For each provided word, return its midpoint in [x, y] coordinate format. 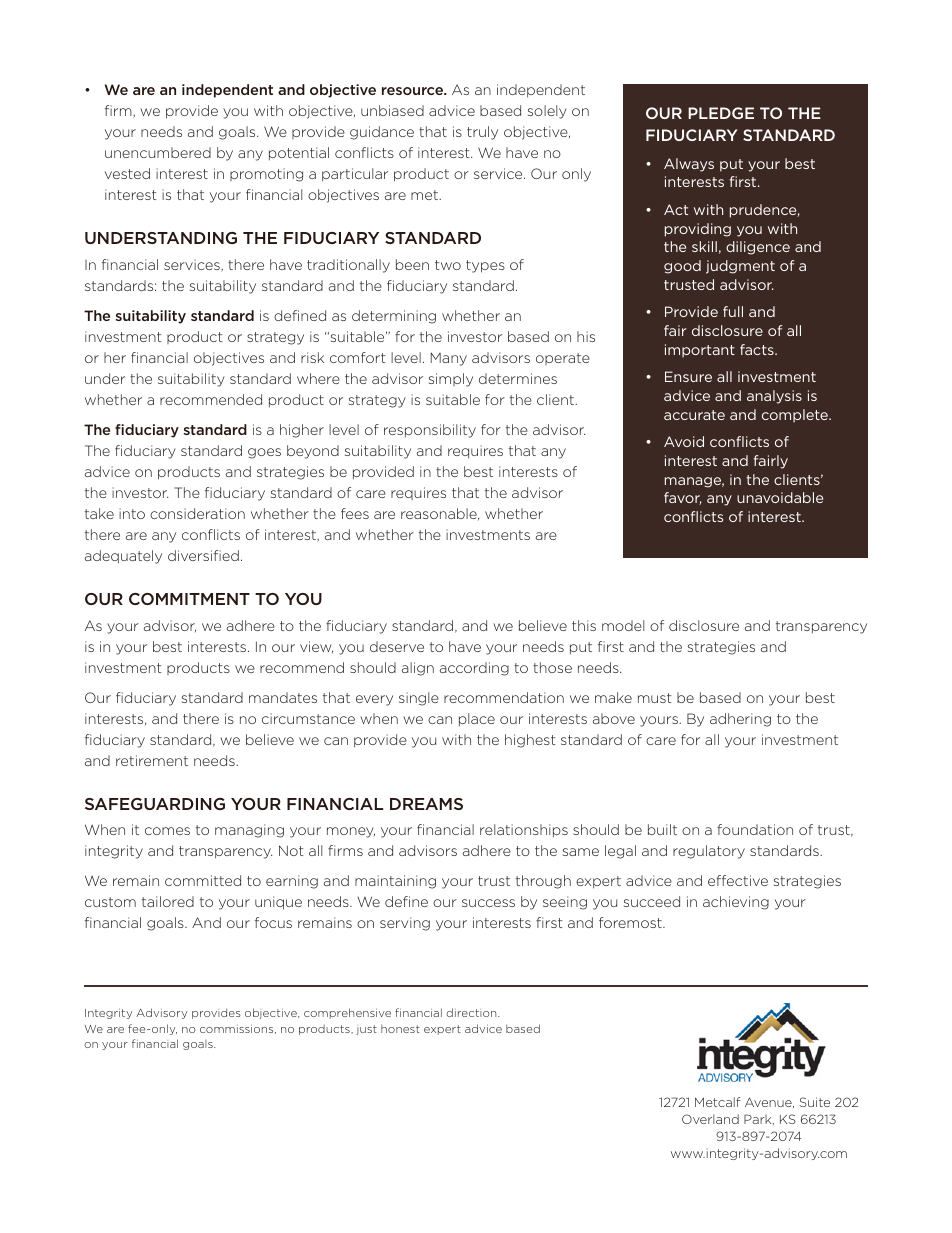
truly [482, 133]
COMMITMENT [189, 599]
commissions [238, 1029]
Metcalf [718, 1102]
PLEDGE [721, 113]
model [623, 625]
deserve [397, 646]
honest [400, 1028]
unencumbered [158, 152]
